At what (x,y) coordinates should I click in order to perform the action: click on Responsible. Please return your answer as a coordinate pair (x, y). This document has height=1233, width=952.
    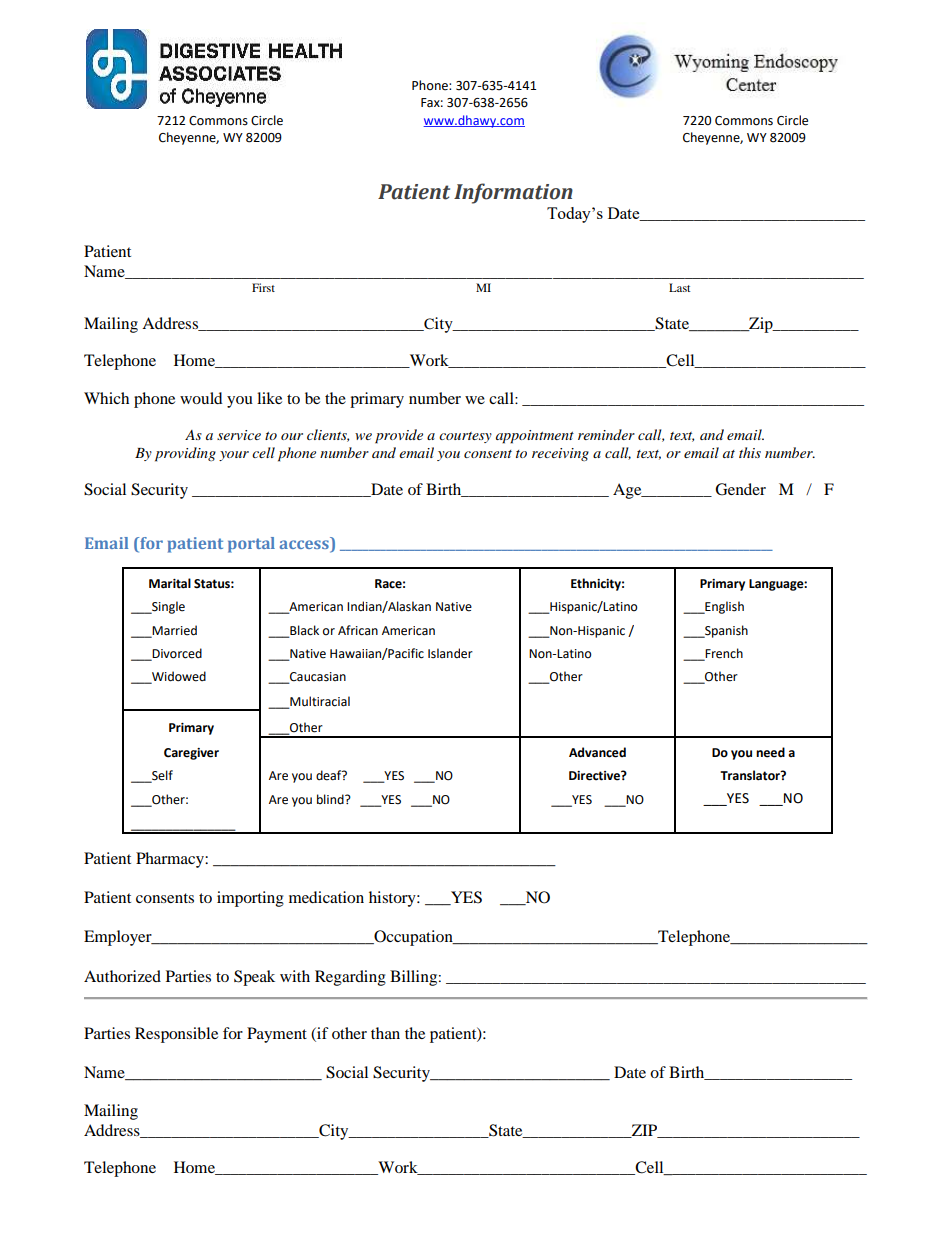
    Looking at the image, I should click on (176, 1035).
